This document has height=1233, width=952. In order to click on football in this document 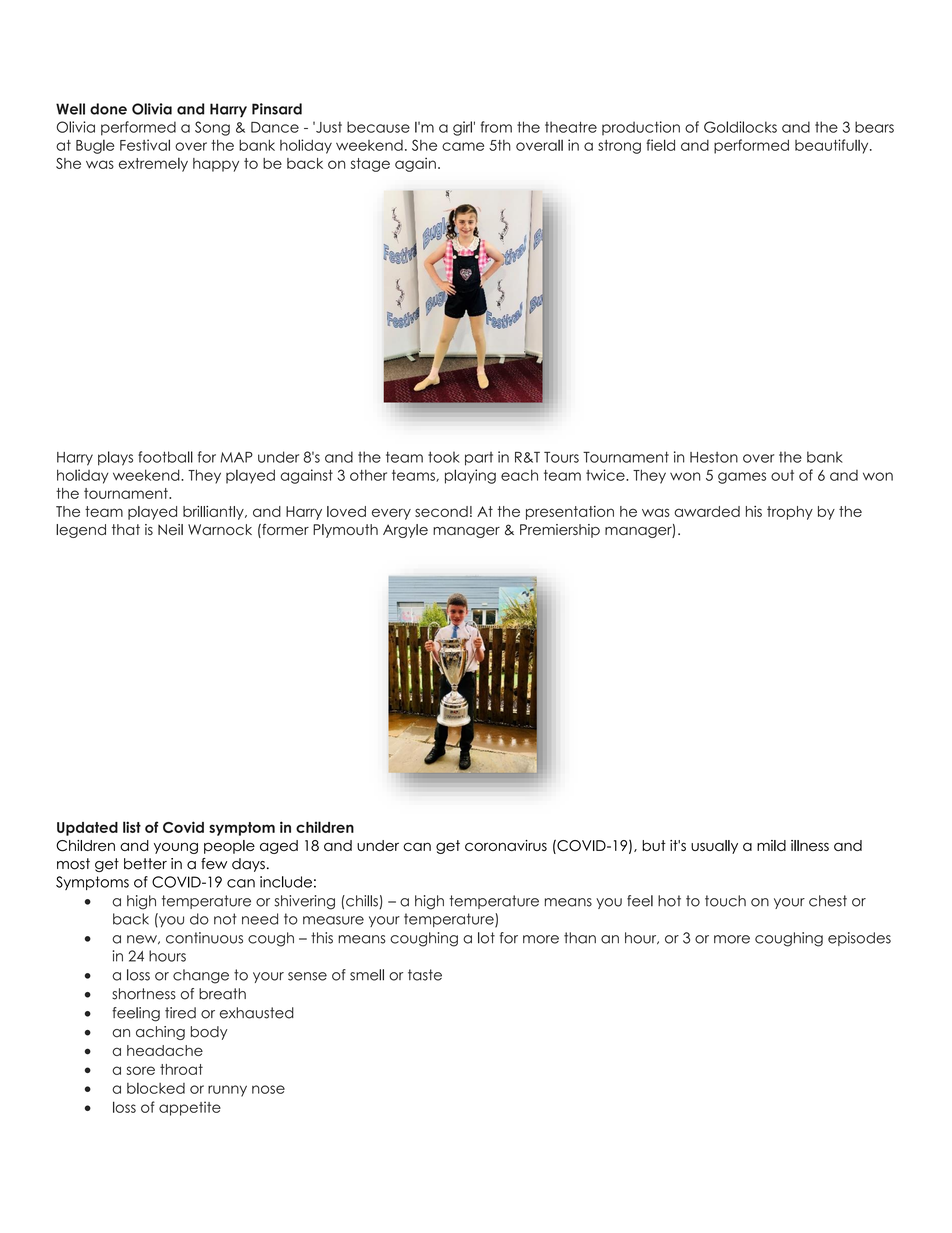, I will do `click(165, 457)`.
